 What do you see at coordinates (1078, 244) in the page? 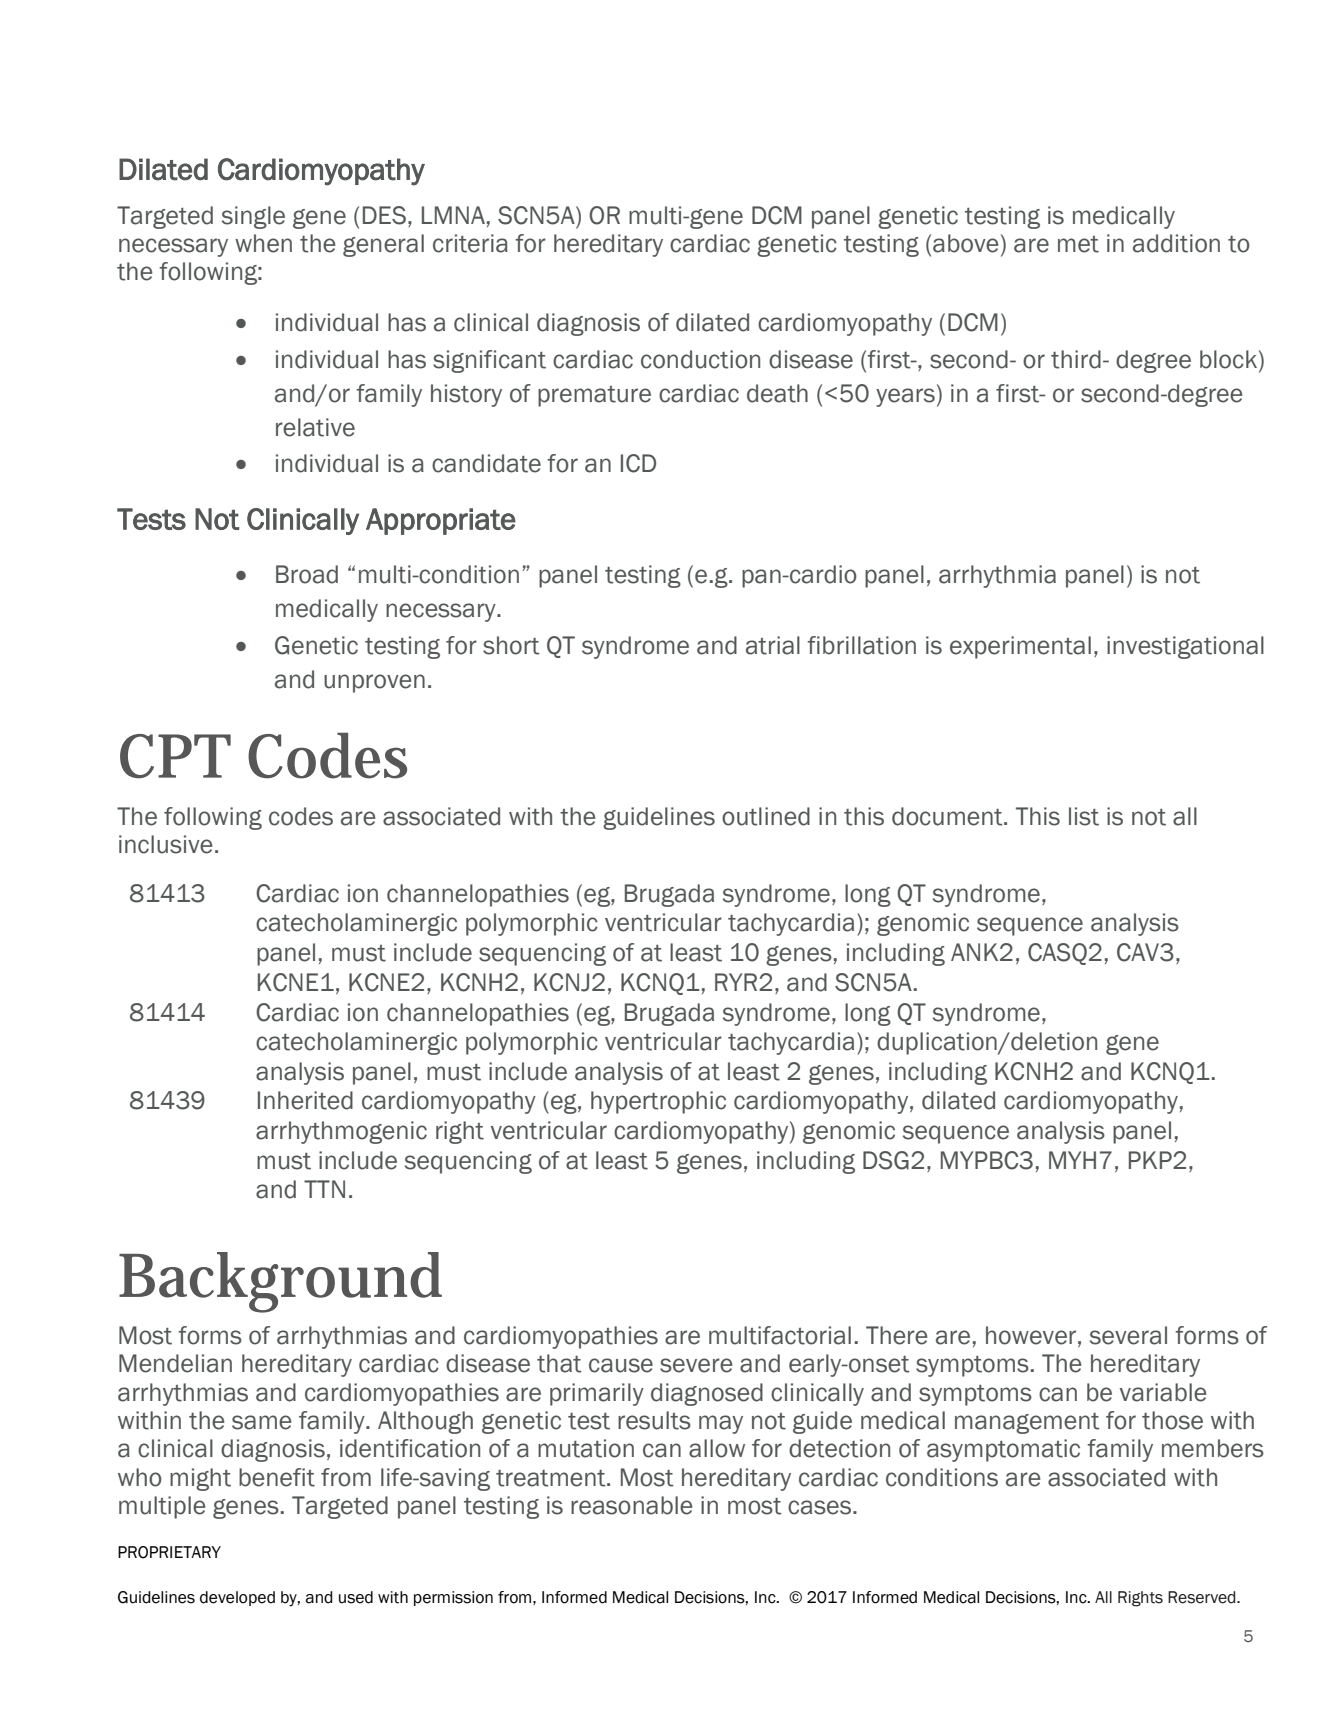
I see `met` at bounding box center [1078, 244].
